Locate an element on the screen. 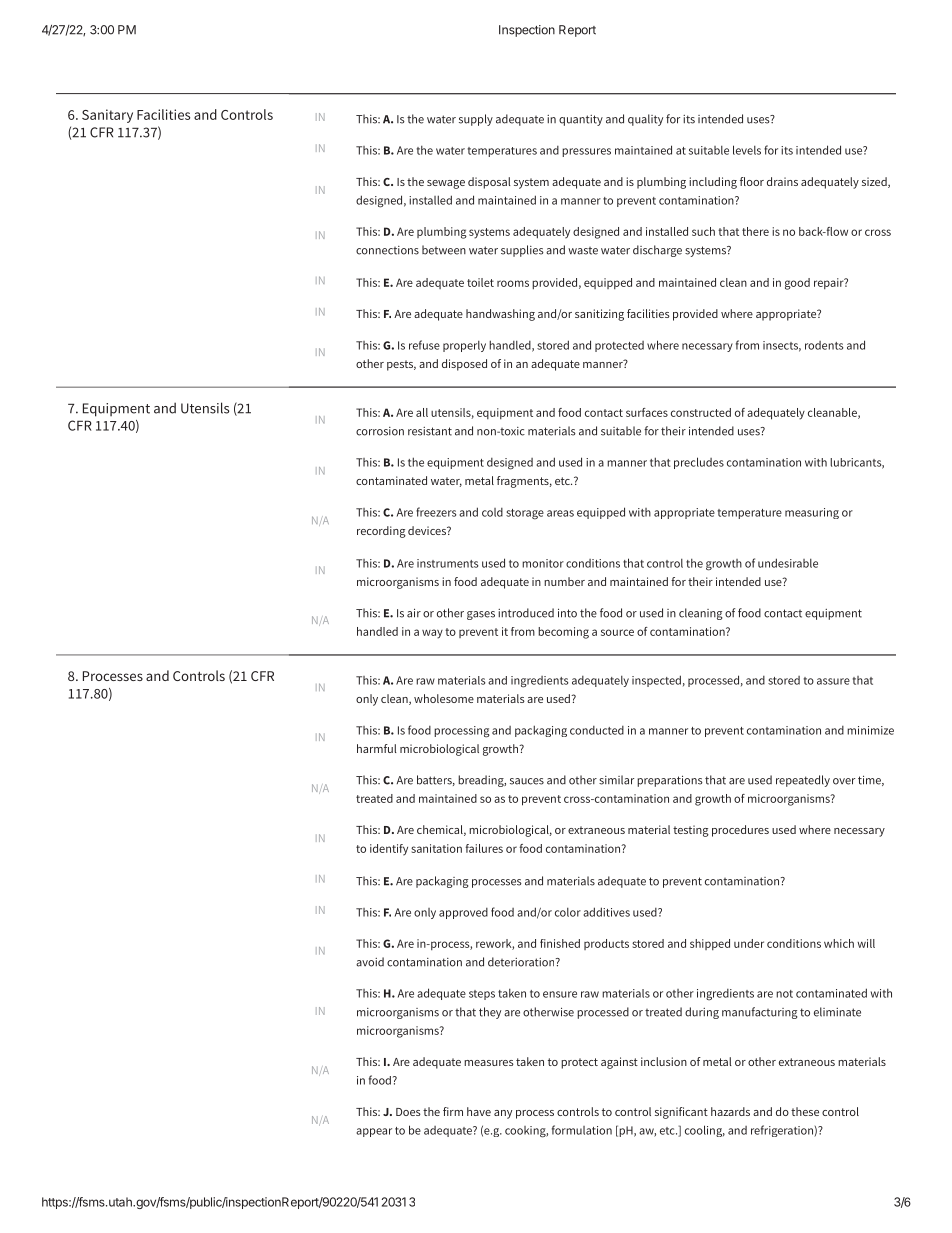 This screenshot has height=1233, width=952. appear is located at coordinates (374, 1132).
